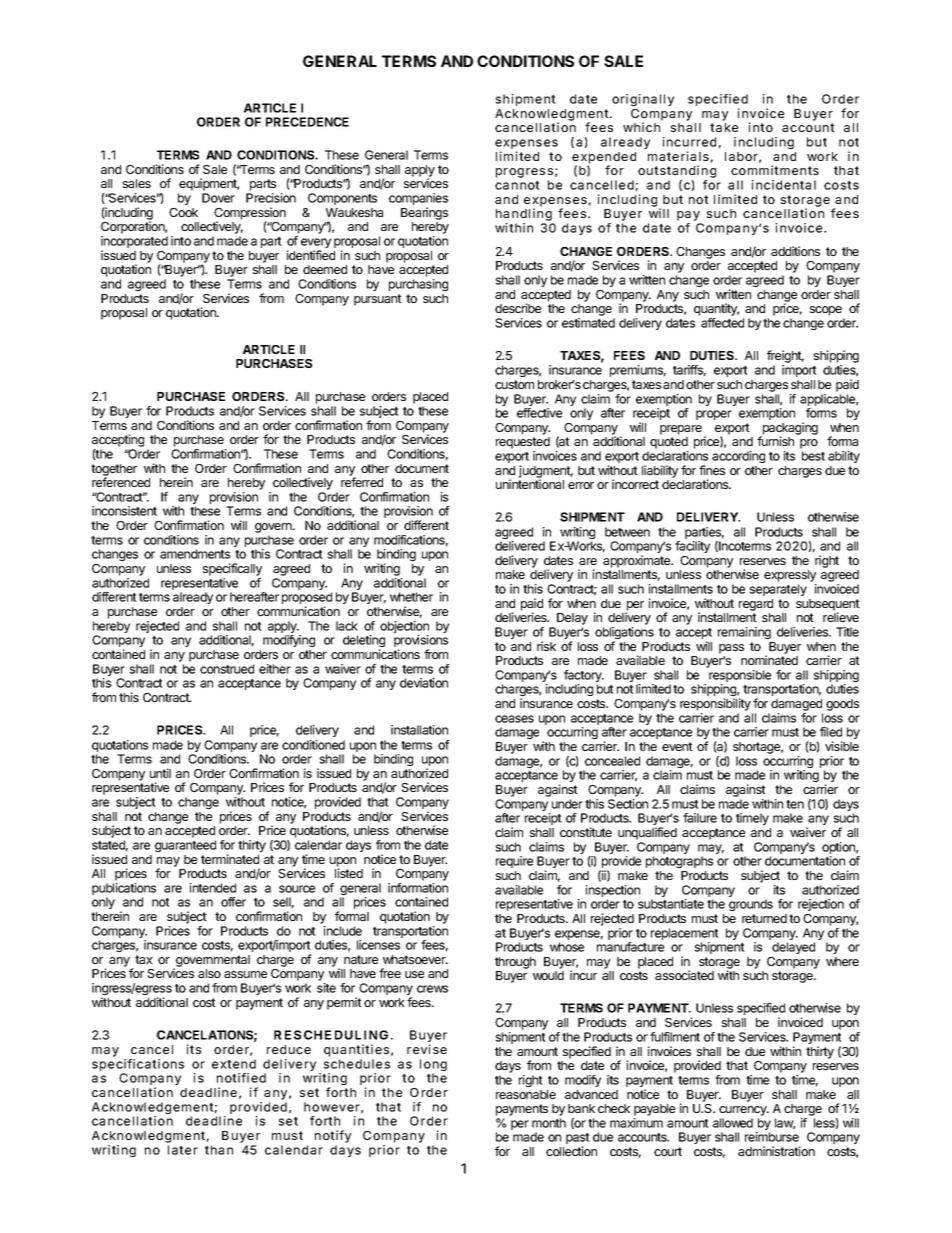 The height and width of the page is (1233, 952). Describe the element at coordinates (526, 1094) in the page. I see `reasonable` at that location.
